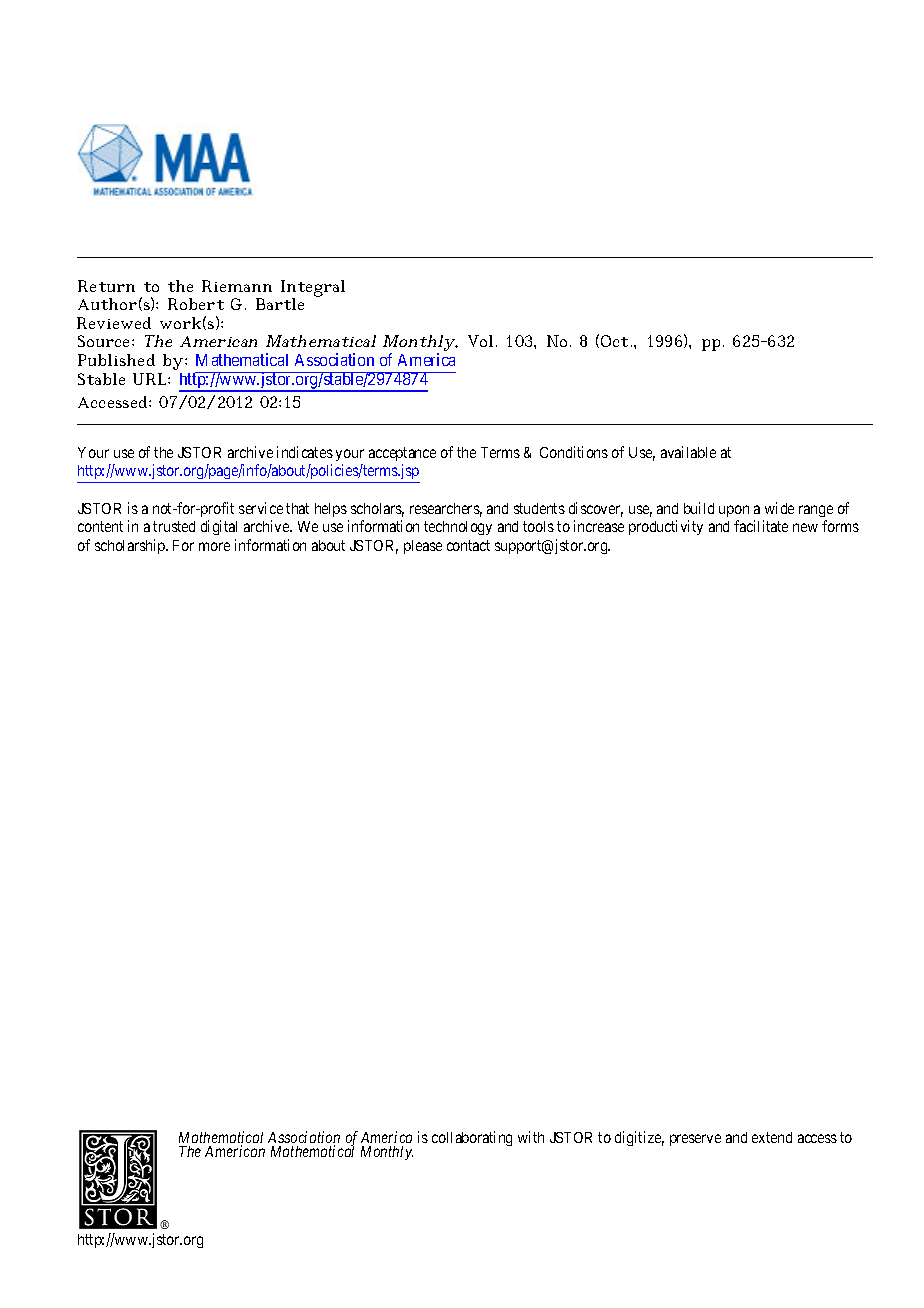 The height and width of the image is (1308, 924). What do you see at coordinates (214, 546) in the image?
I see `more` at bounding box center [214, 546].
